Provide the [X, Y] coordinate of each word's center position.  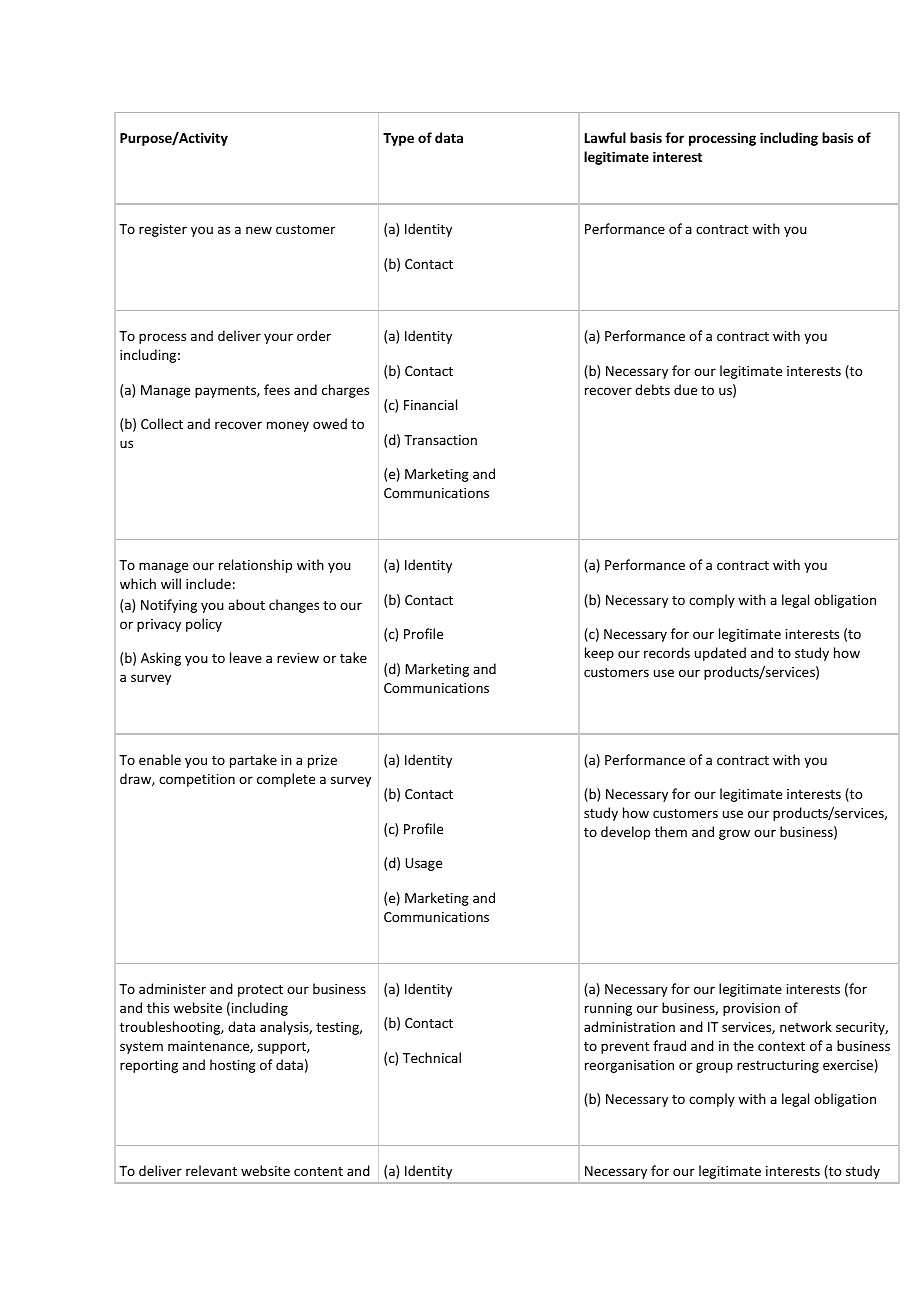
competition [197, 780]
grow [734, 834]
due [685, 389]
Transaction [440, 440]
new [259, 230]
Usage [423, 864]
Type [398, 139]
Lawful [605, 137]
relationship [255, 566]
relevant [211, 1170]
